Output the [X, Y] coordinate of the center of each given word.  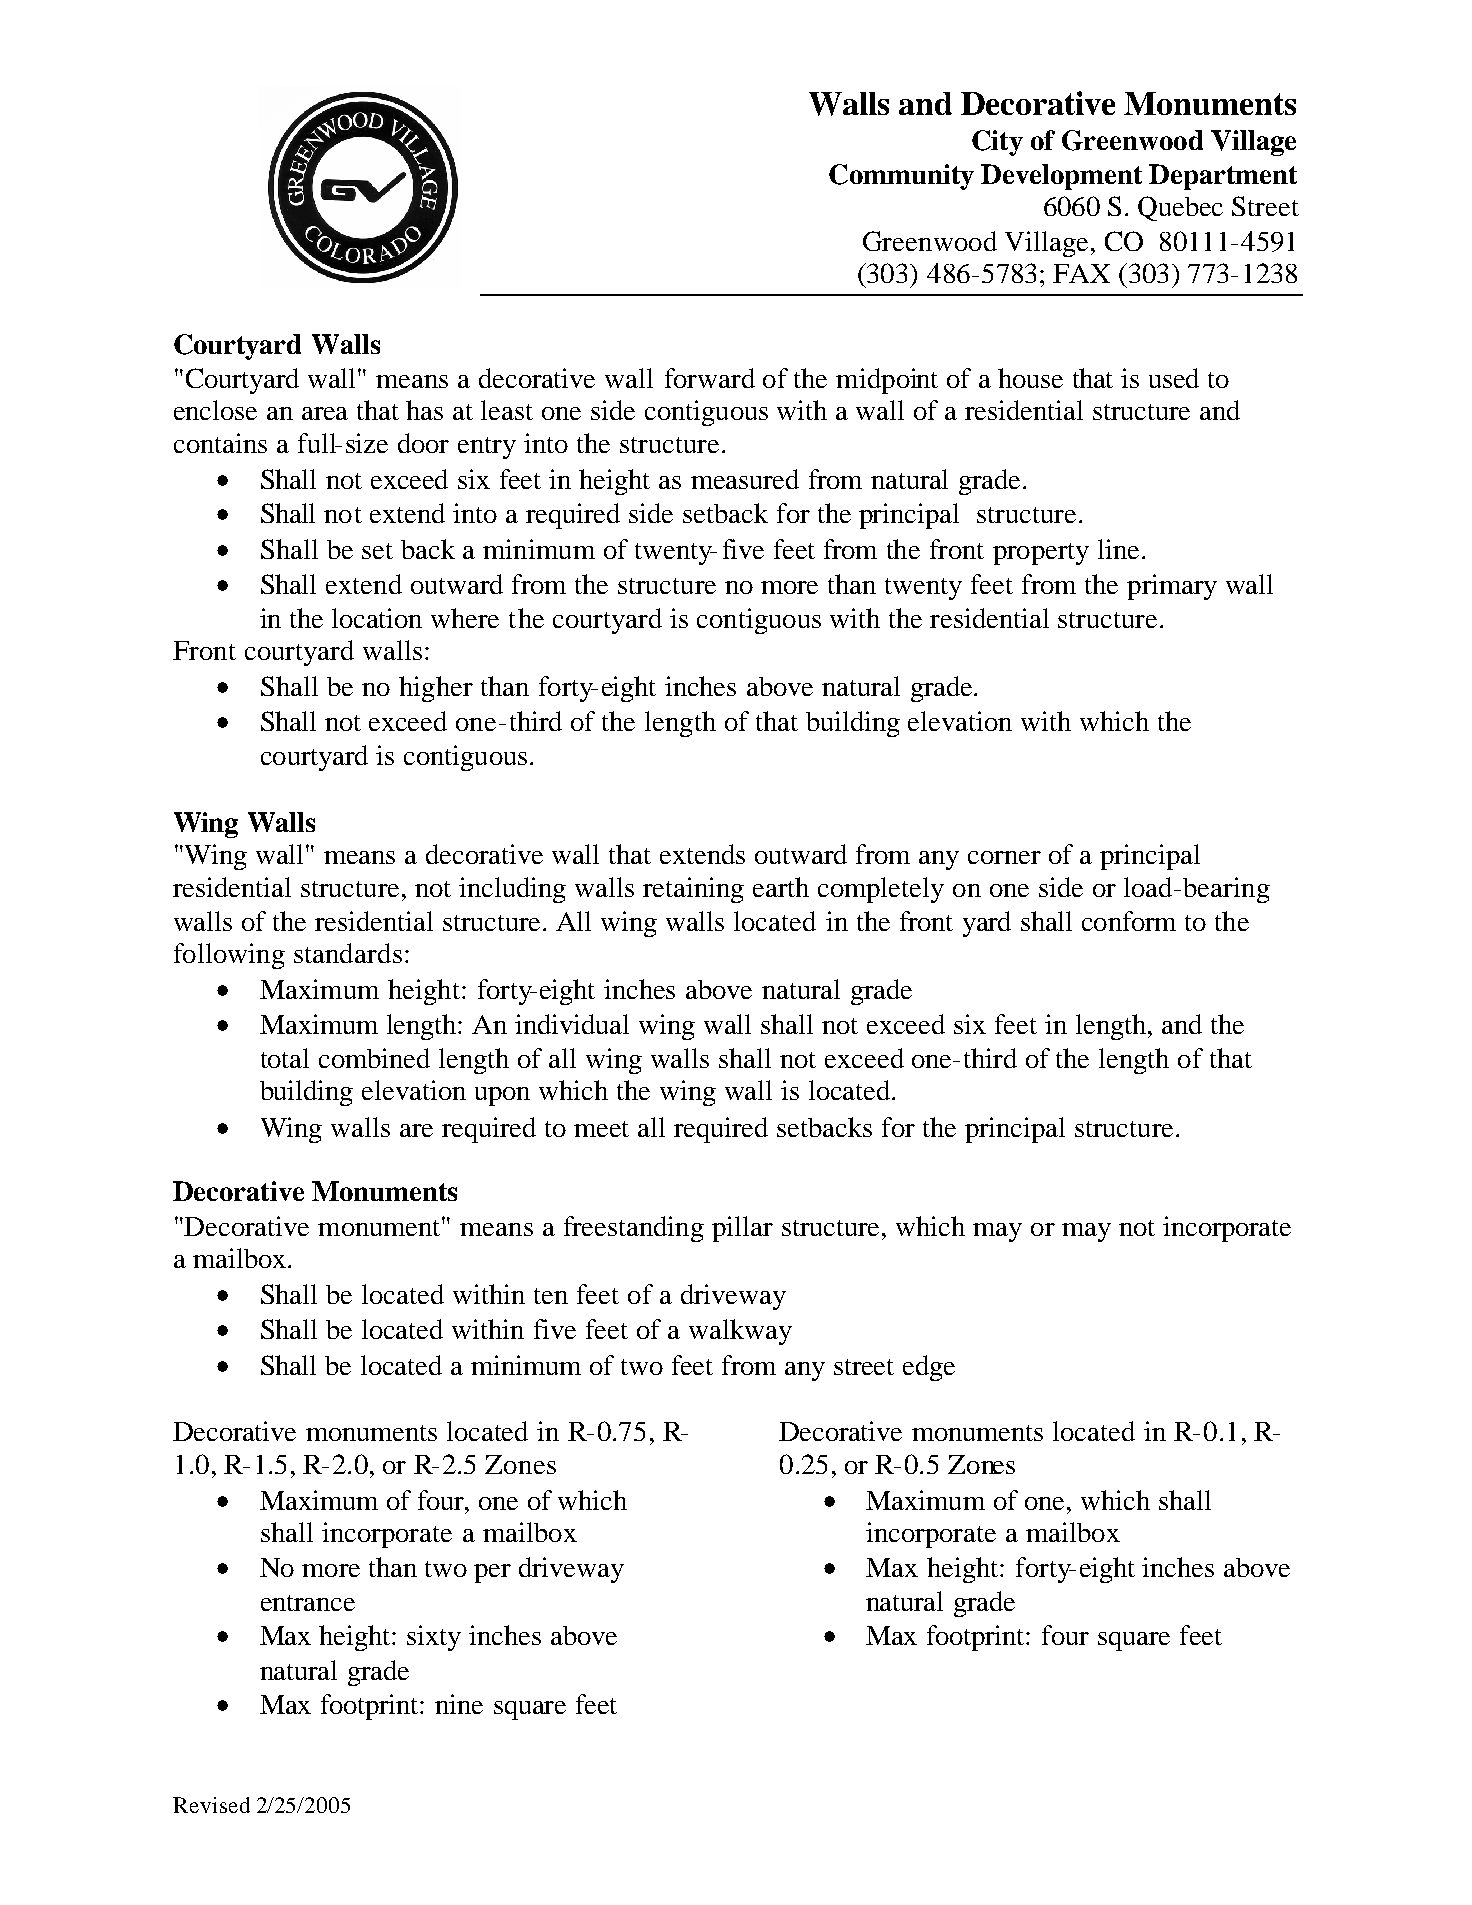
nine [459, 1704]
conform [1129, 921]
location [377, 618]
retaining [693, 890]
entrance [308, 1603]
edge [929, 1368]
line [1118, 549]
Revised [211, 1805]
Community [901, 177]
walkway [740, 1332]
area [325, 413]
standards [348, 953]
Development [1061, 177]
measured [745, 479]
